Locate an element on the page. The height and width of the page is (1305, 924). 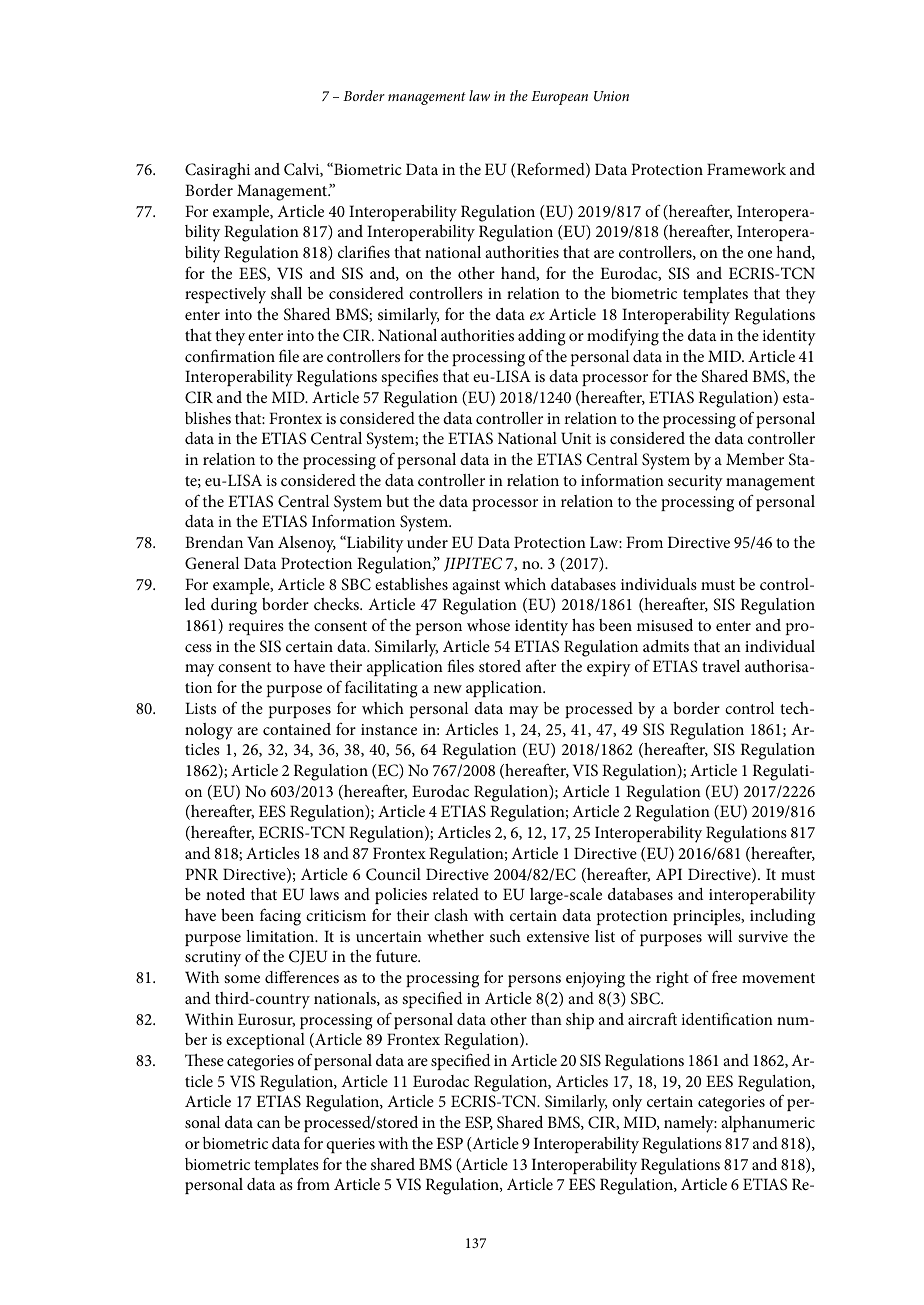
requires is located at coordinates (256, 627).
